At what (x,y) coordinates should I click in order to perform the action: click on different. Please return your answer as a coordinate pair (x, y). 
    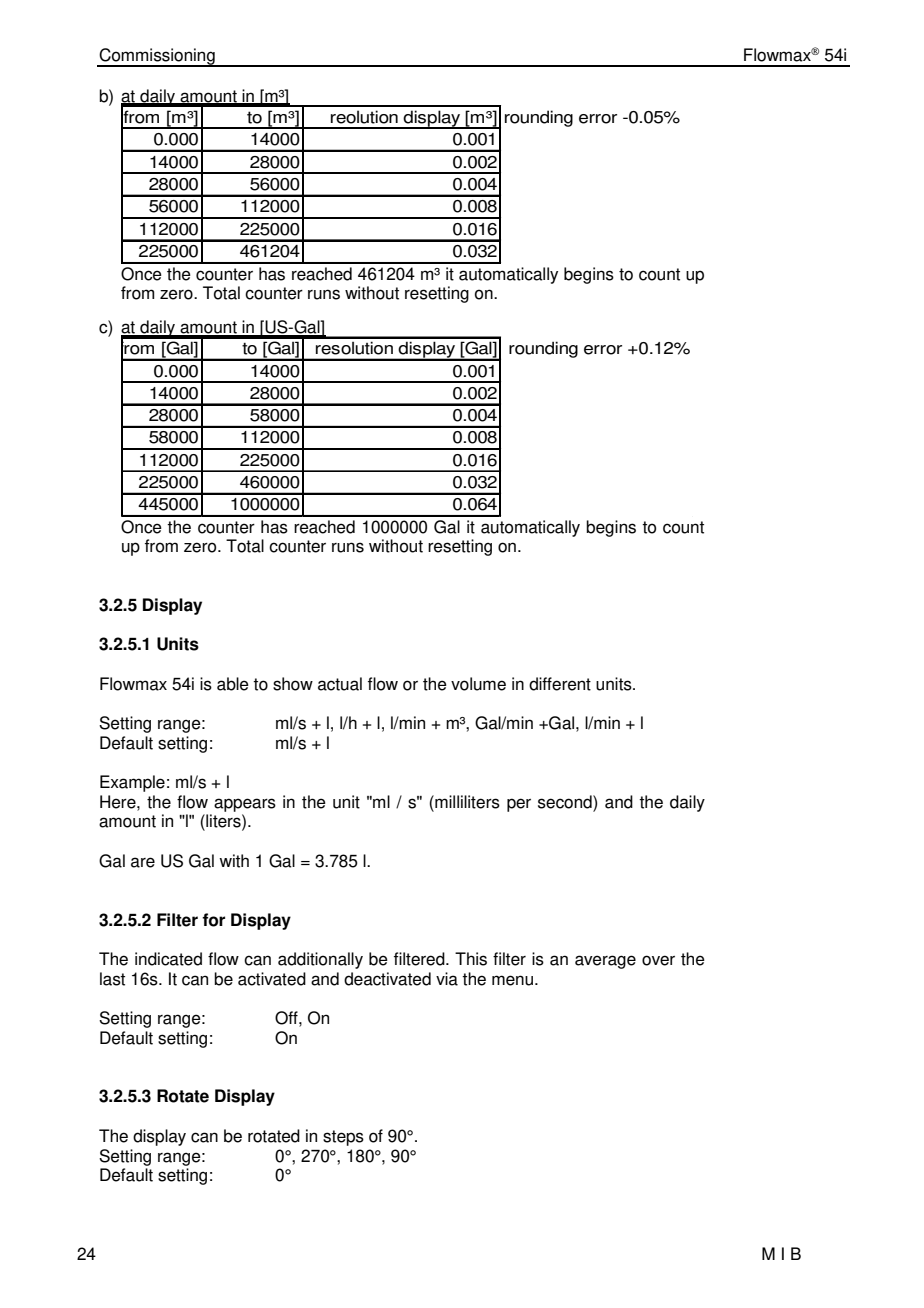
    Looking at the image, I should click on (560, 684).
